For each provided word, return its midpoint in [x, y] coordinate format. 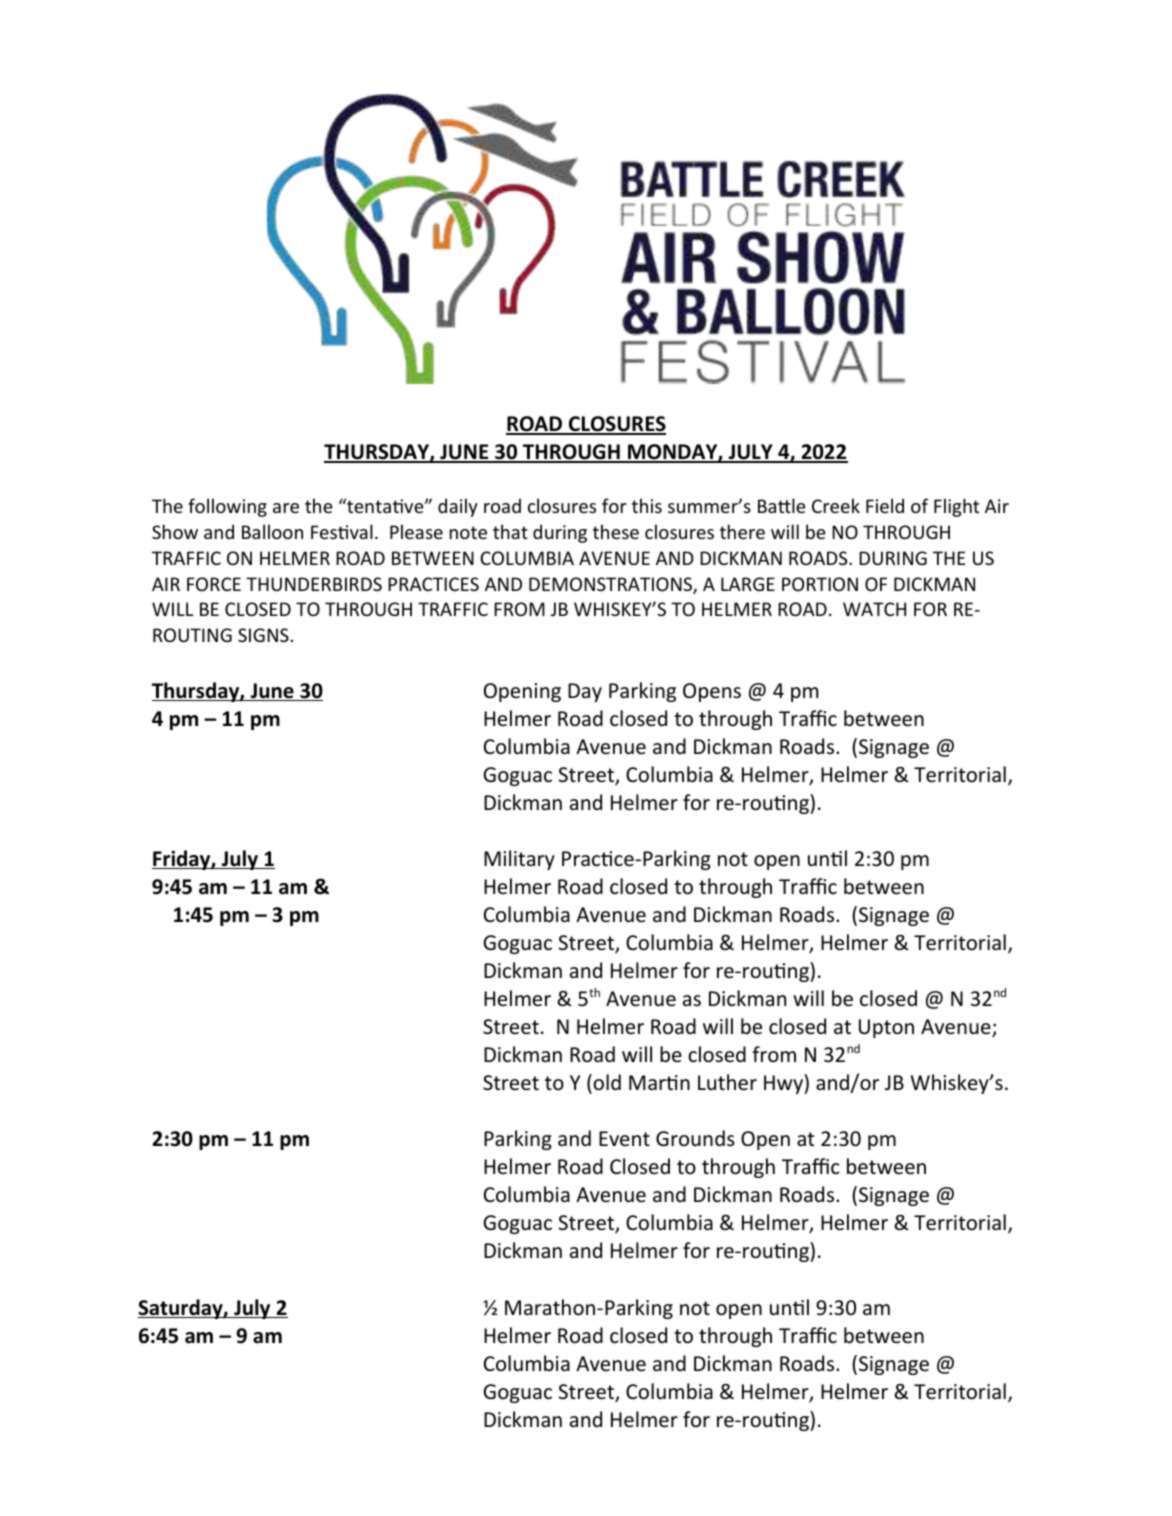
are [286, 508]
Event [624, 1138]
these [616, 531]
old [607, 1082]
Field [885, 505]
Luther [727, 1082]
